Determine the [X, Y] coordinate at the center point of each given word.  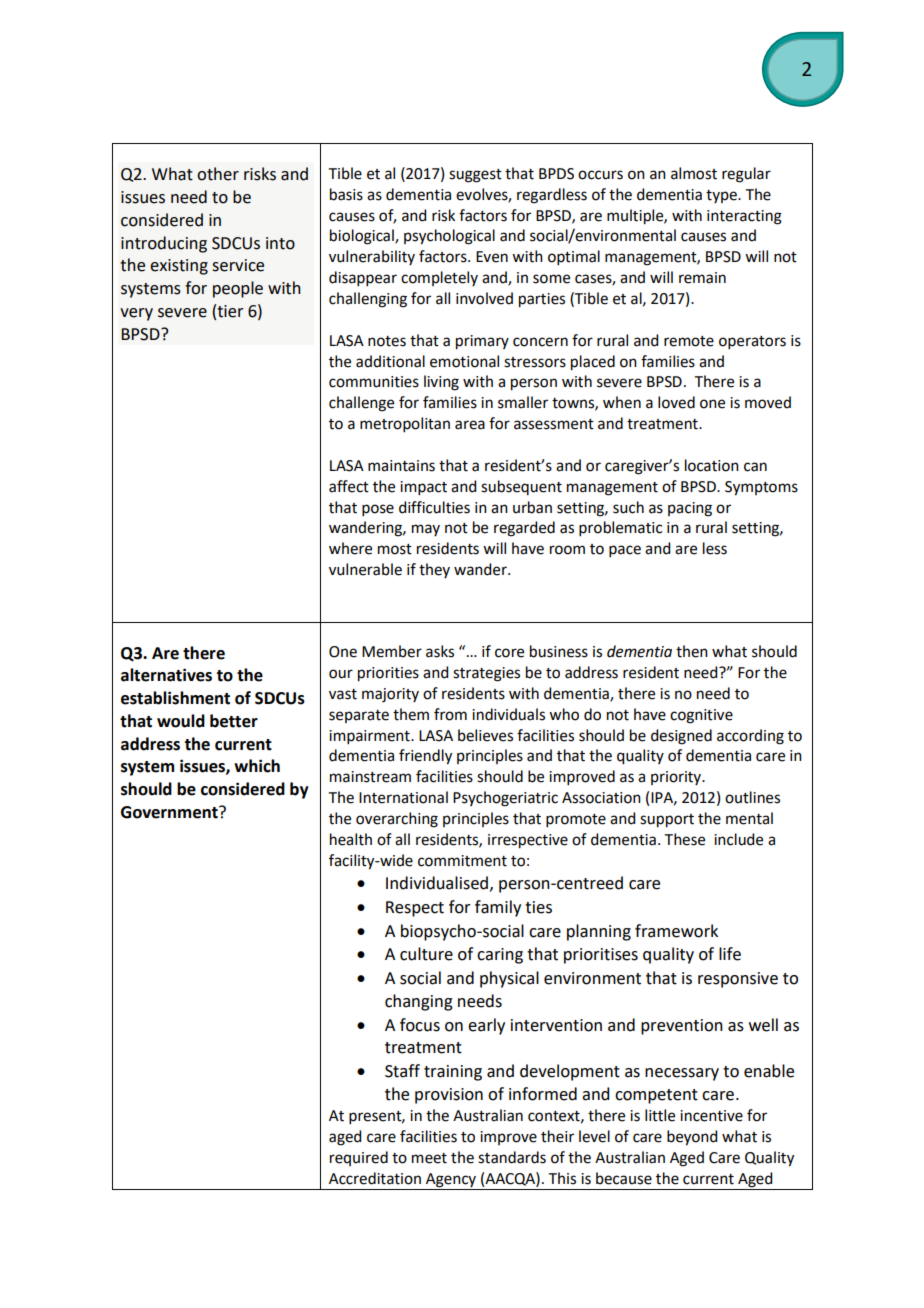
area [470, 425]
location [712, 465]
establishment [175, 698]
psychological [449, 237]
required [359, 1158]
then [692, 651]
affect [349, 486]
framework [676, 931]
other [218, 174]
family [498, 908]
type [722, 196]
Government [170, 812]
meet [429, 1158]
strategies [486, 674]
